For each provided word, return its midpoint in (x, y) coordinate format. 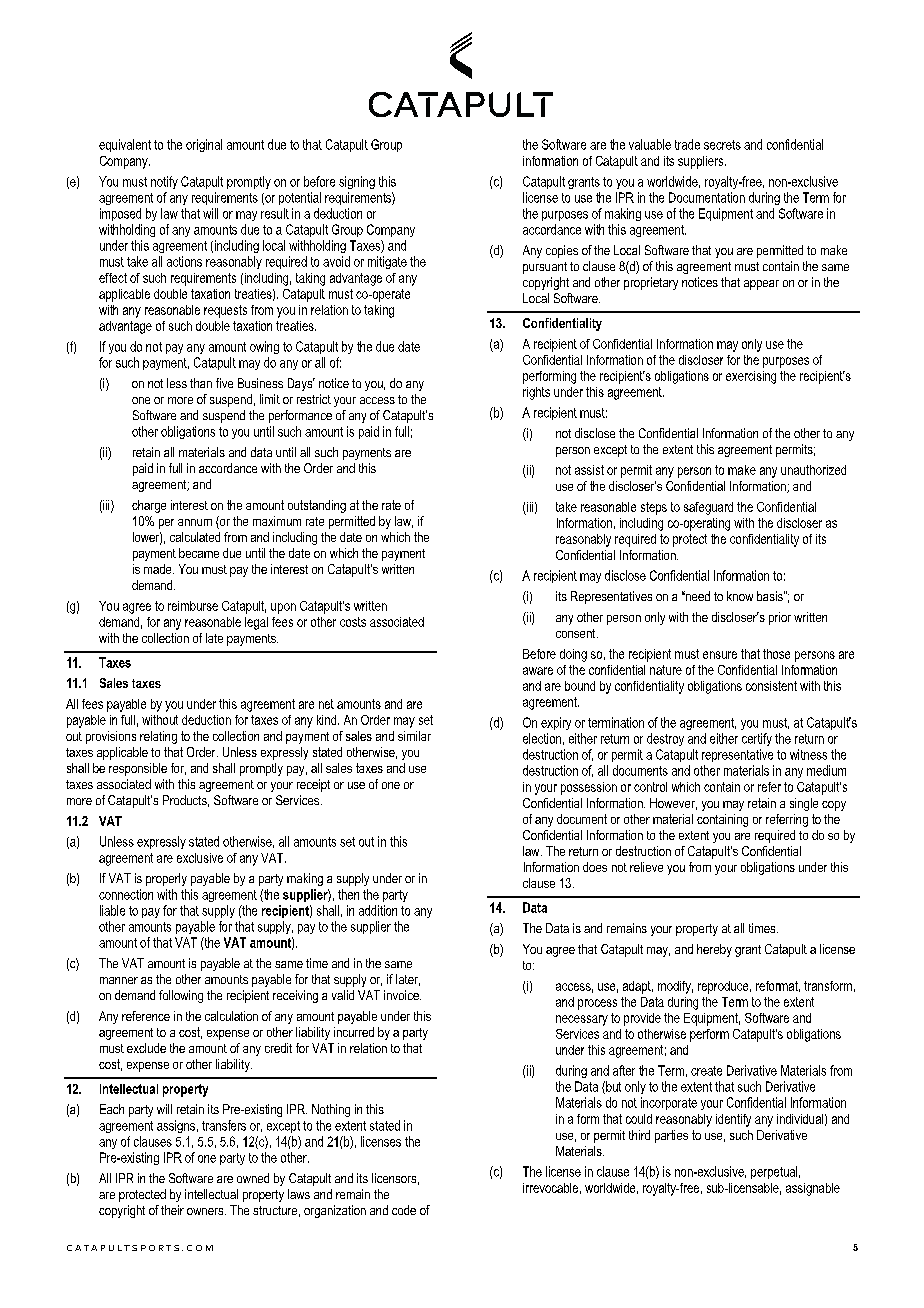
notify (164, 182)
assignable (813, 1189)
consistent (771, 686)
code (404, 1210)
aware (538, 671)
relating (158, 737)
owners (206, 1211)
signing (357, 182)
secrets (722, 145)
